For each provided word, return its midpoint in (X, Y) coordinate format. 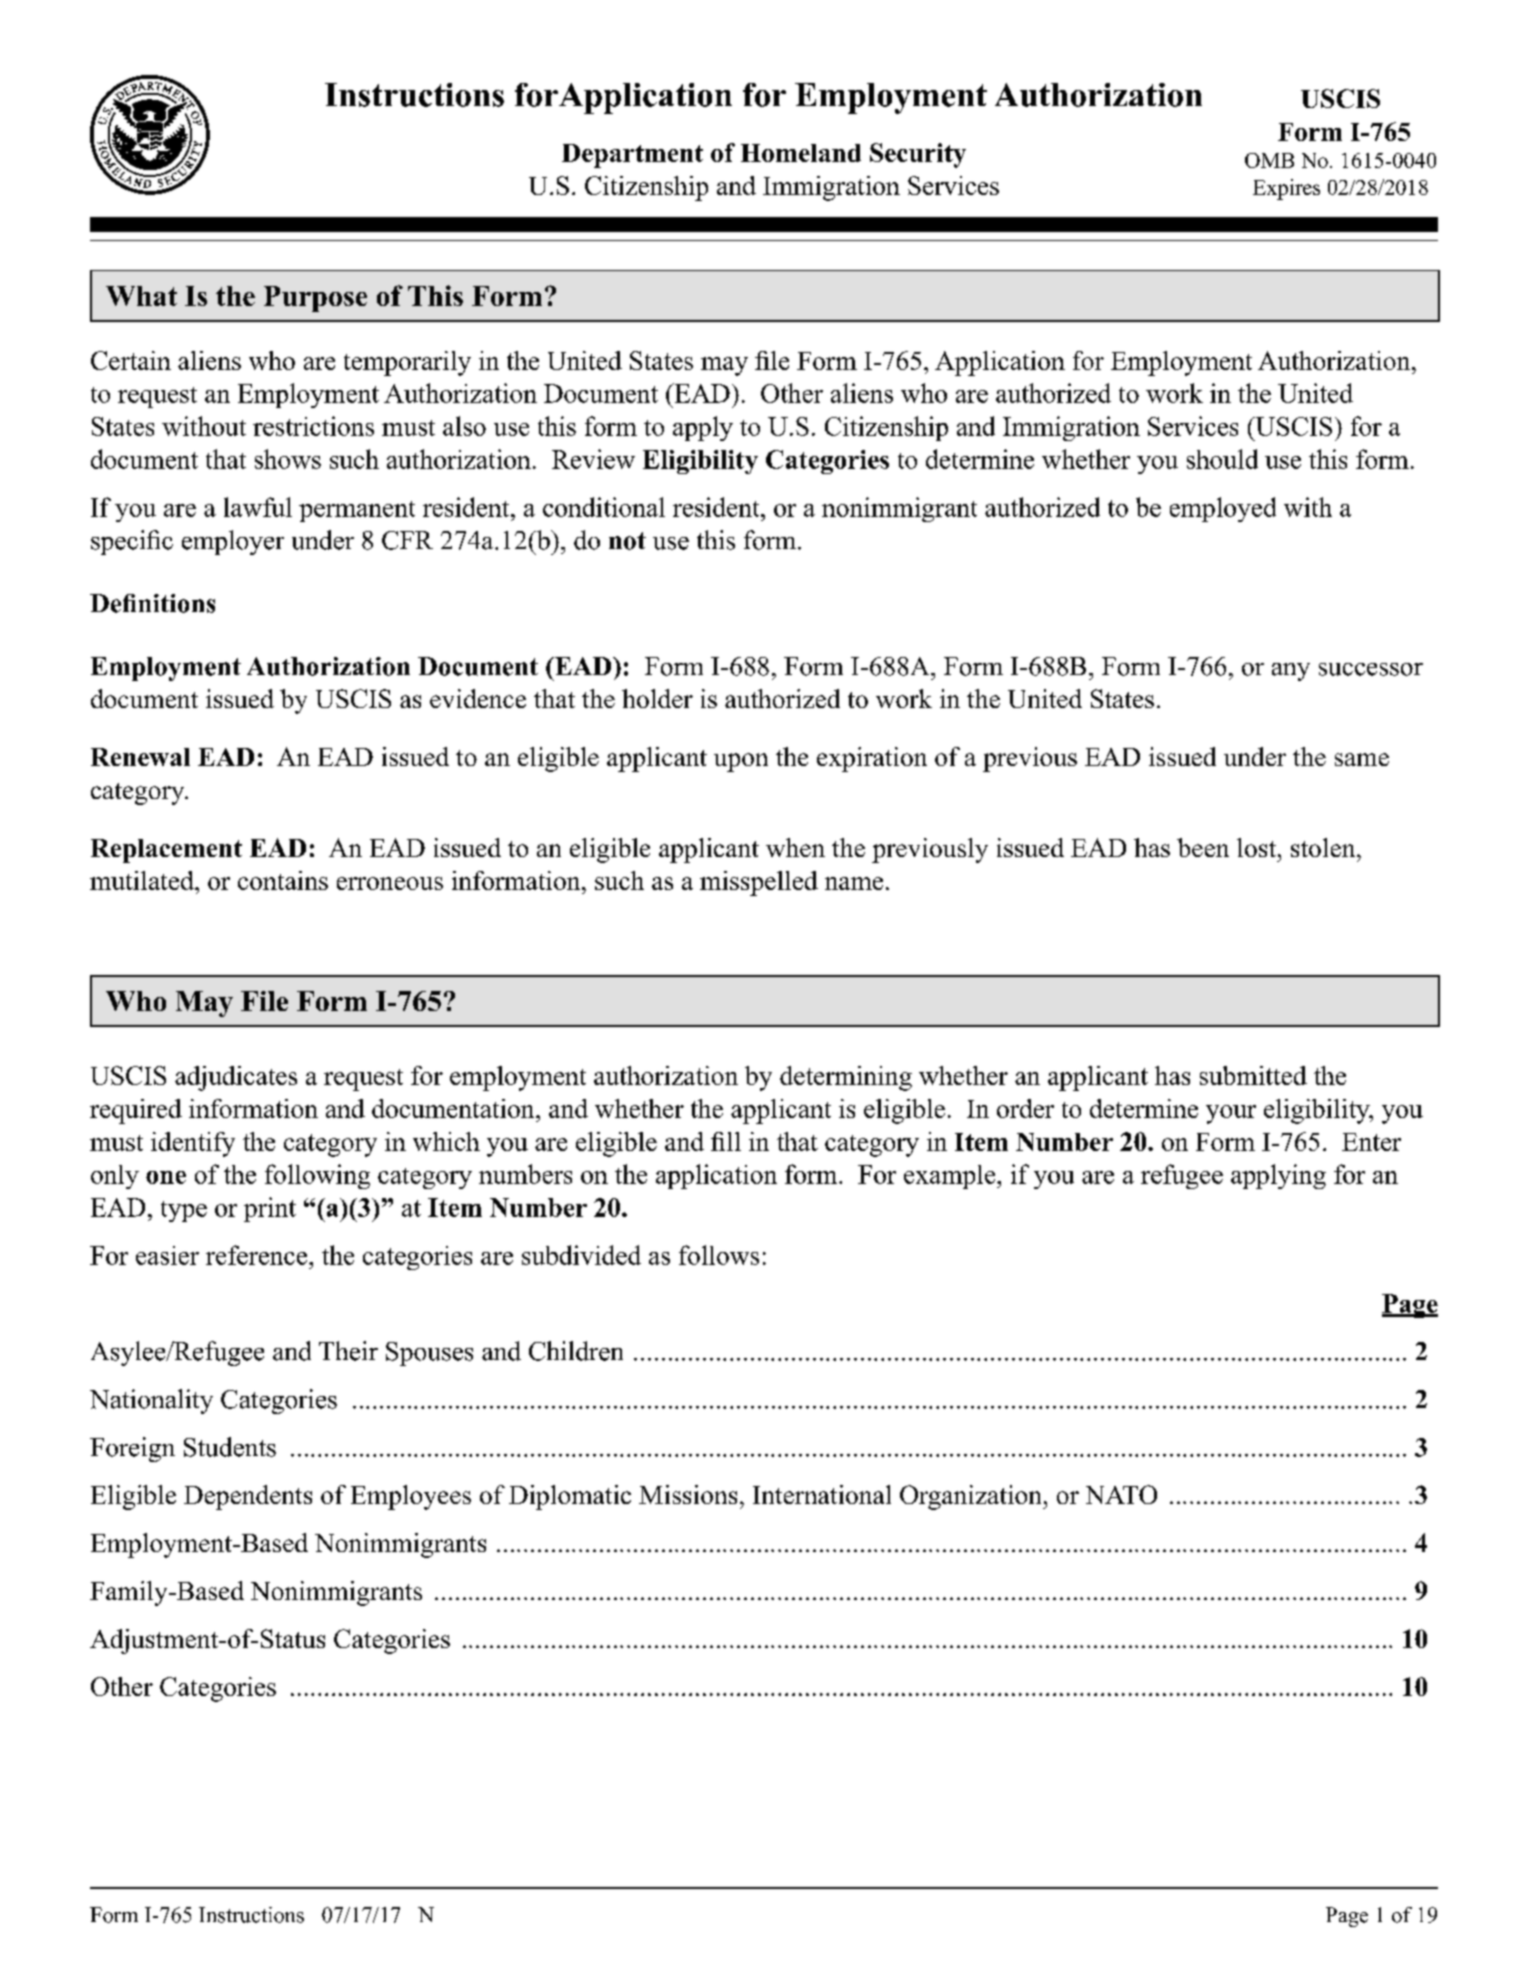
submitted (1253, 1075)
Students (230, 1447)
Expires (1286, 189)
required (136, 1111)
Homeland (801, 153)
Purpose (315, 299)
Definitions (152, 603)
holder (657, 698)
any (1291, 672)
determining (846, 1078)
